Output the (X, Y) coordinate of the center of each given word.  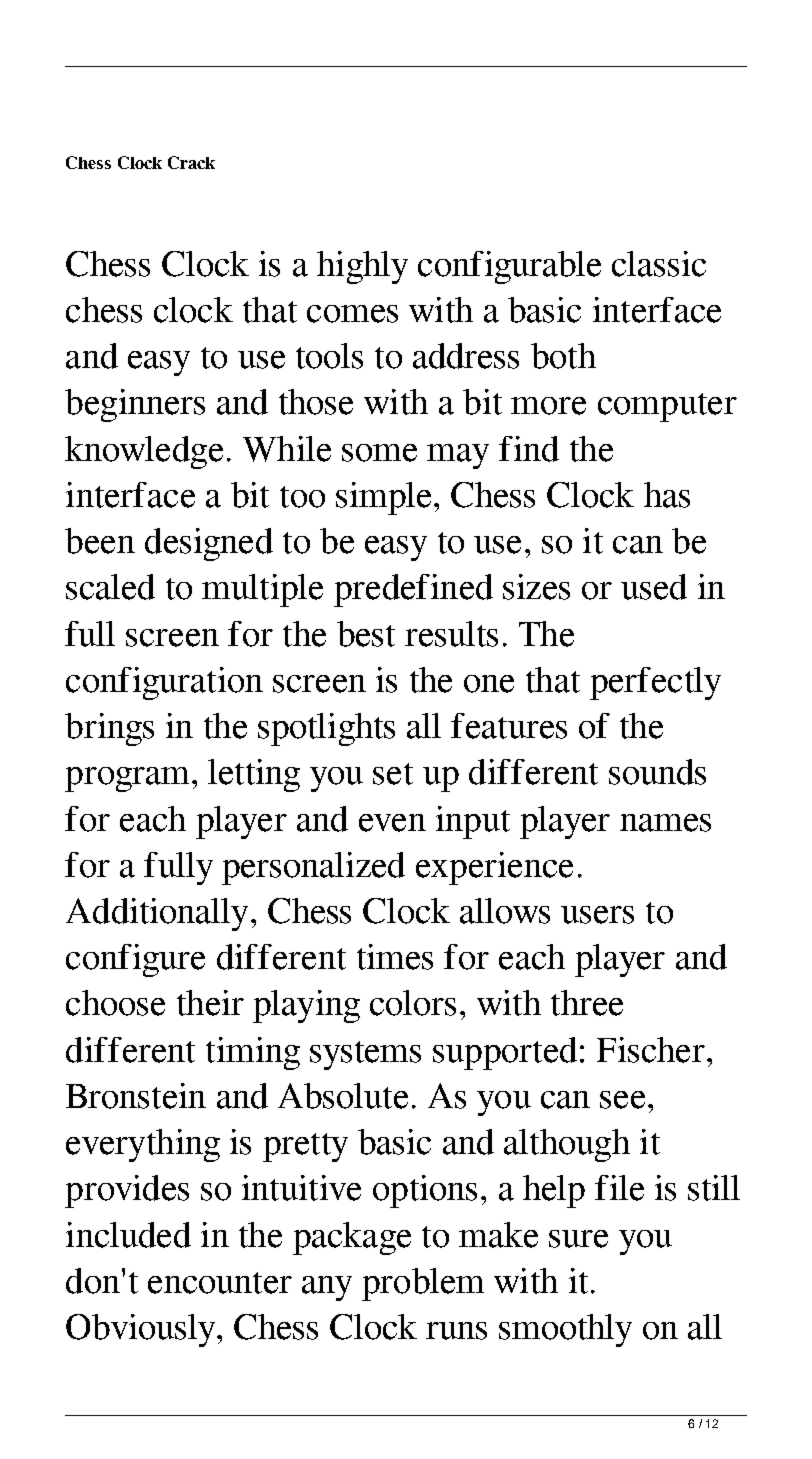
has (667, 495)
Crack (191, 162)
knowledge (144, 452)
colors (413, 1003)
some (379, 453)
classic (659, 264)
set (393, 774)
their (210, 1003)
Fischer (651, 1050)
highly (362, 267)
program (127, 779)
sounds (657, 772)
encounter (220, 1283)
